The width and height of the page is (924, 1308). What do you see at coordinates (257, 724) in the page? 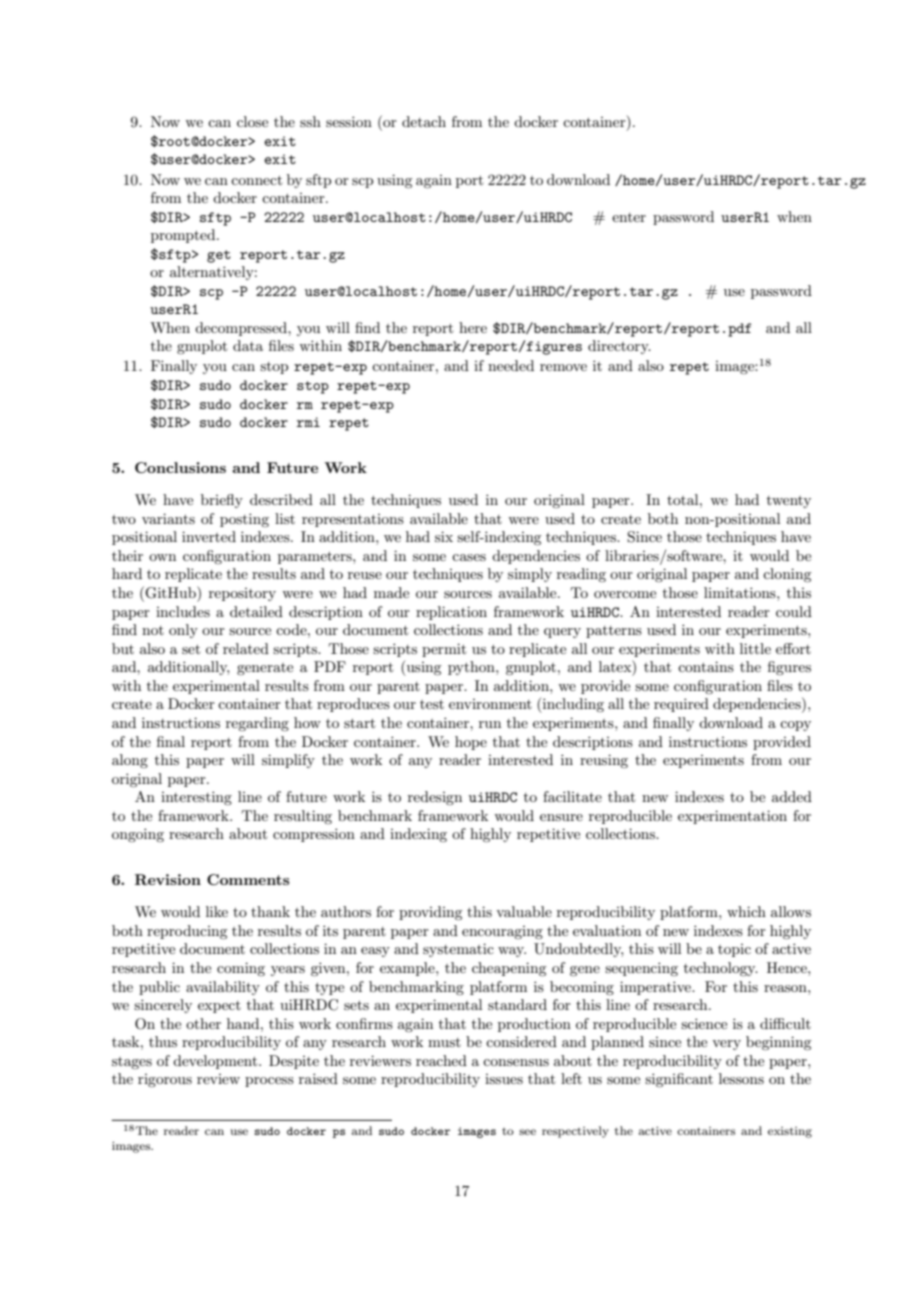
I see `regarding` at bounding box center [257, 724].
